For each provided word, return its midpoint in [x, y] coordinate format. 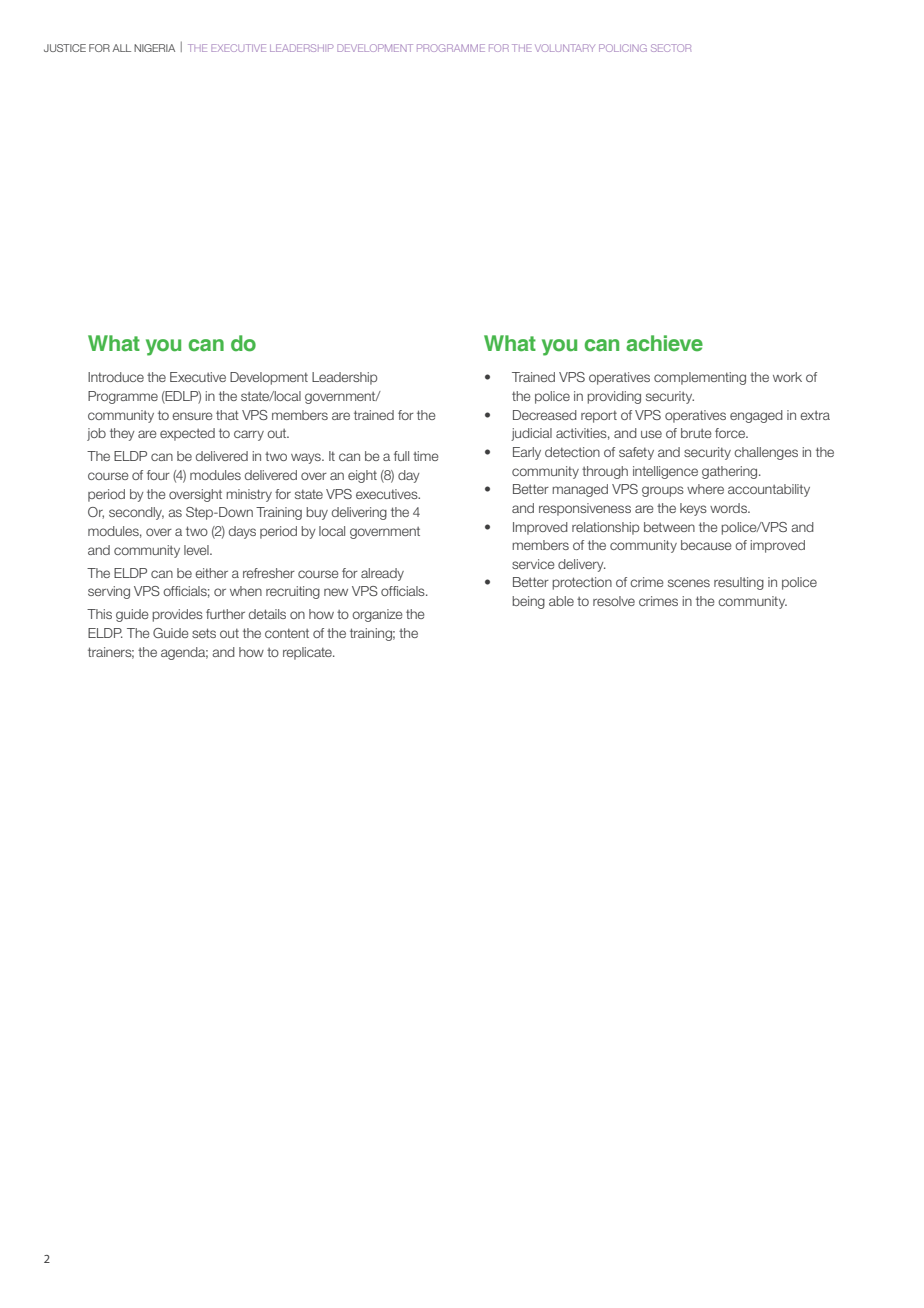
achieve [664, 343]
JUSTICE [65, 48]
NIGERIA [154, 48]
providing [614, 397]
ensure [192, 416]
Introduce [116, 377]
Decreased [545, 415]
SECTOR [671, 48]
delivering [359, 513]
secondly [136, 513]
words [729, 508]
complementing [700, 378]
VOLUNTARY [565, 48]
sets [204, 633]
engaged [756, 416]
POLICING [623, 48]
